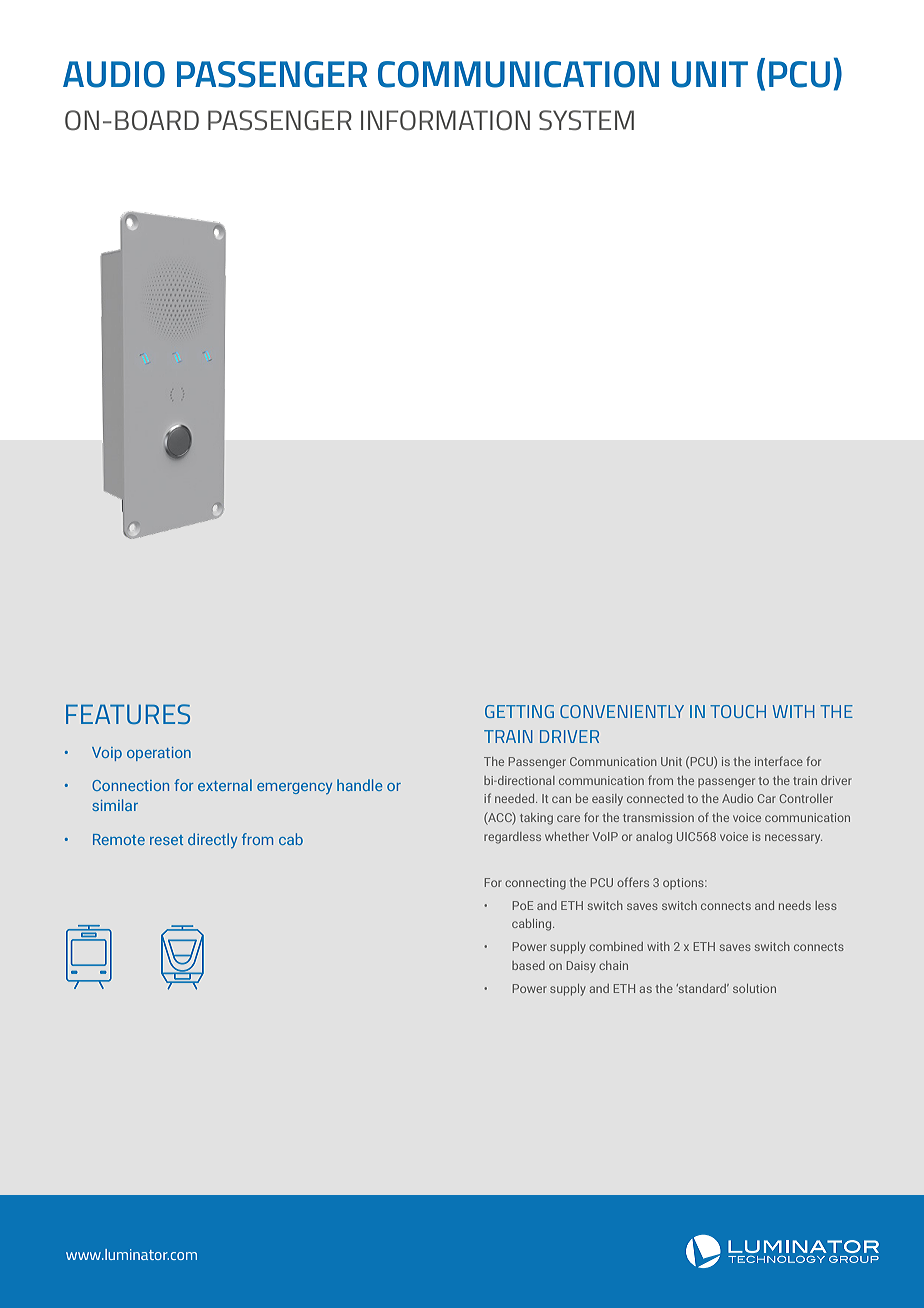  I want to click on SYSTEM, so click(586, 120).
